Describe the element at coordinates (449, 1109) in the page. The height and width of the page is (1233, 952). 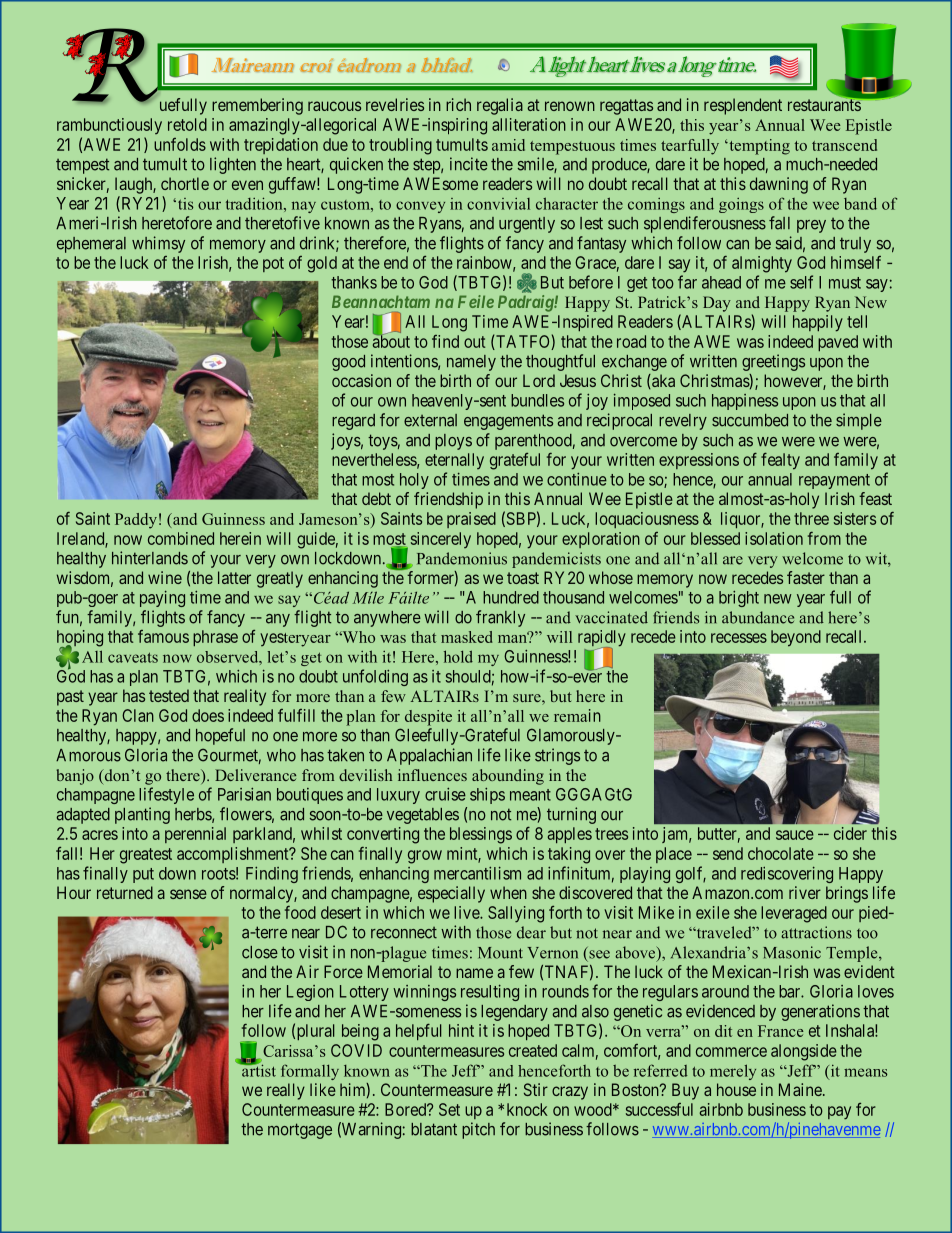
I see `Set` at that location.
